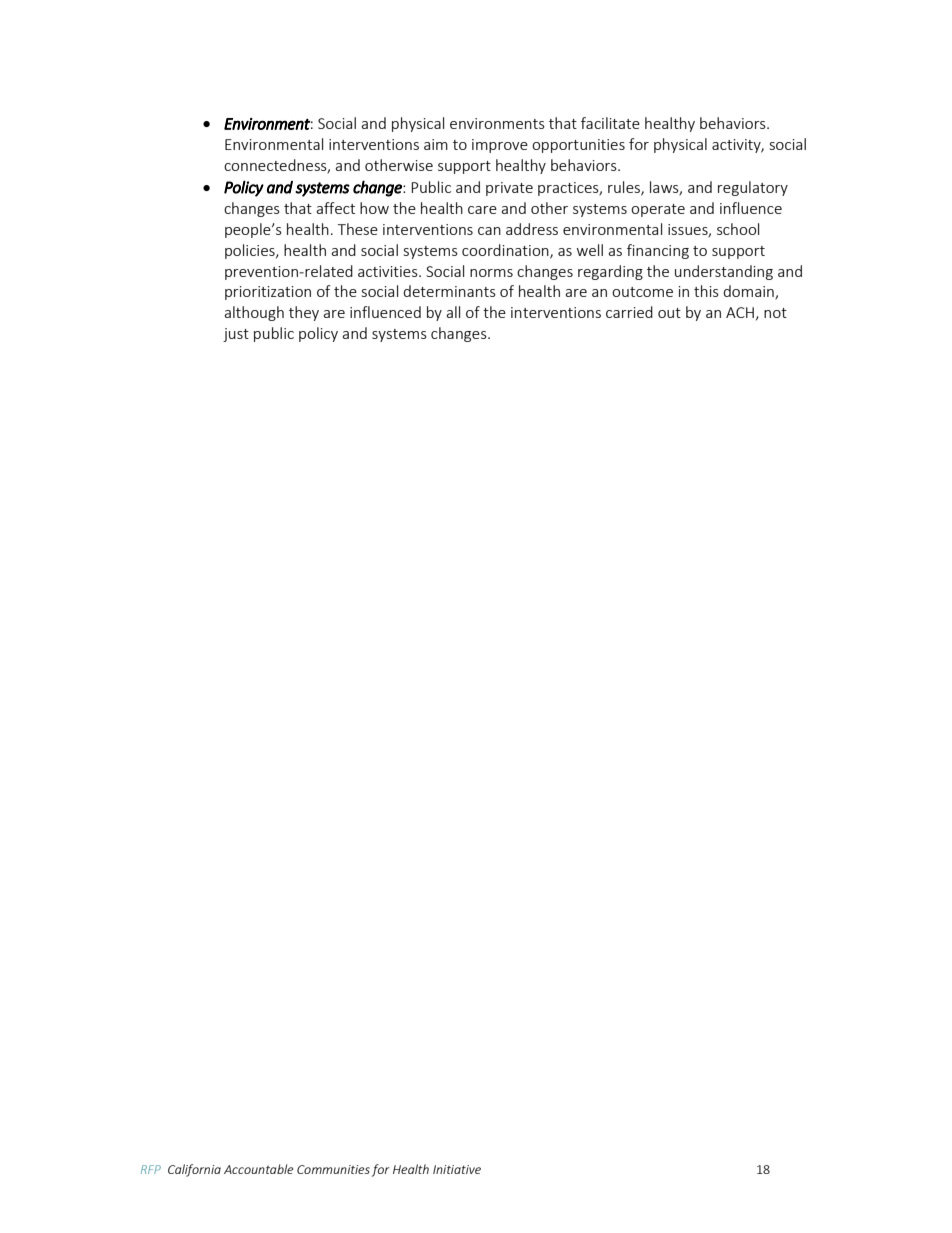 The image size is (952, 1233). I want to click on carried, so click(629, 312).
